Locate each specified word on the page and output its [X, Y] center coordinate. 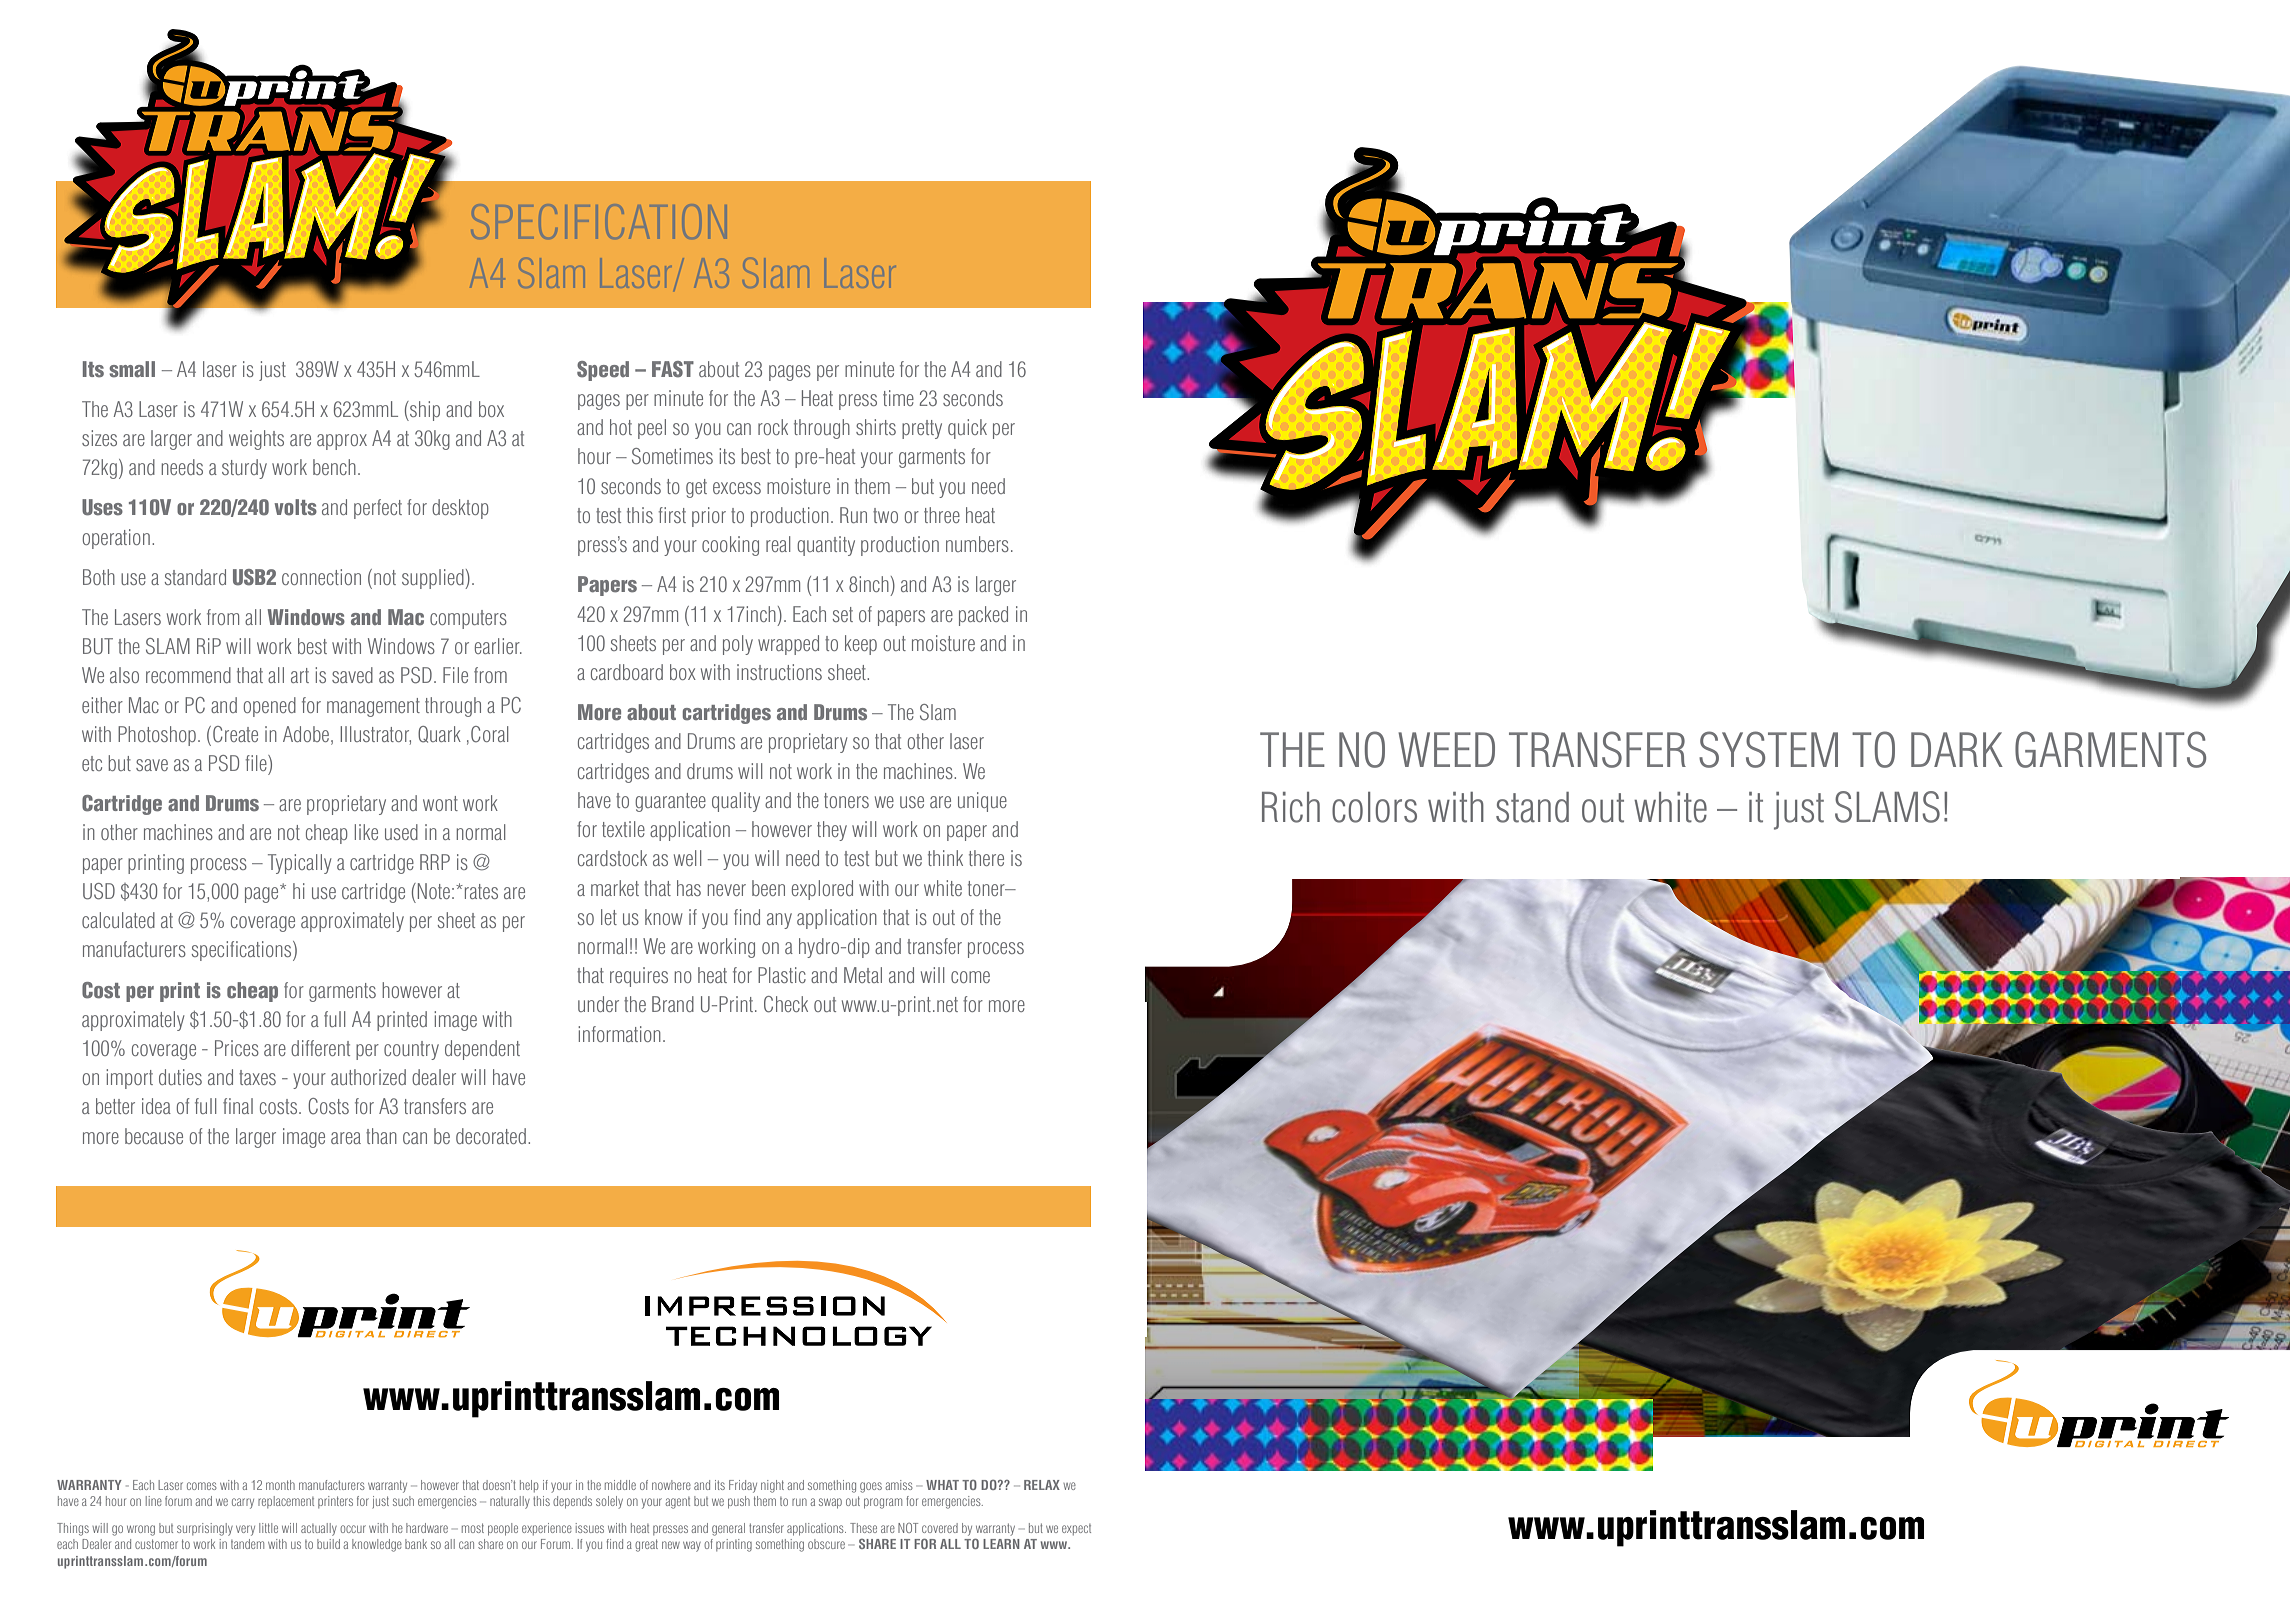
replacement [286, 1502]
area [346, 1138]
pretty [922, 429]
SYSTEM [1768, 749]
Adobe [306, 734]
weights [256, 440]
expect [1076, 1529]
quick [967, 429]
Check [786, 1004]
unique [982, 802]
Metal [863, 975]
